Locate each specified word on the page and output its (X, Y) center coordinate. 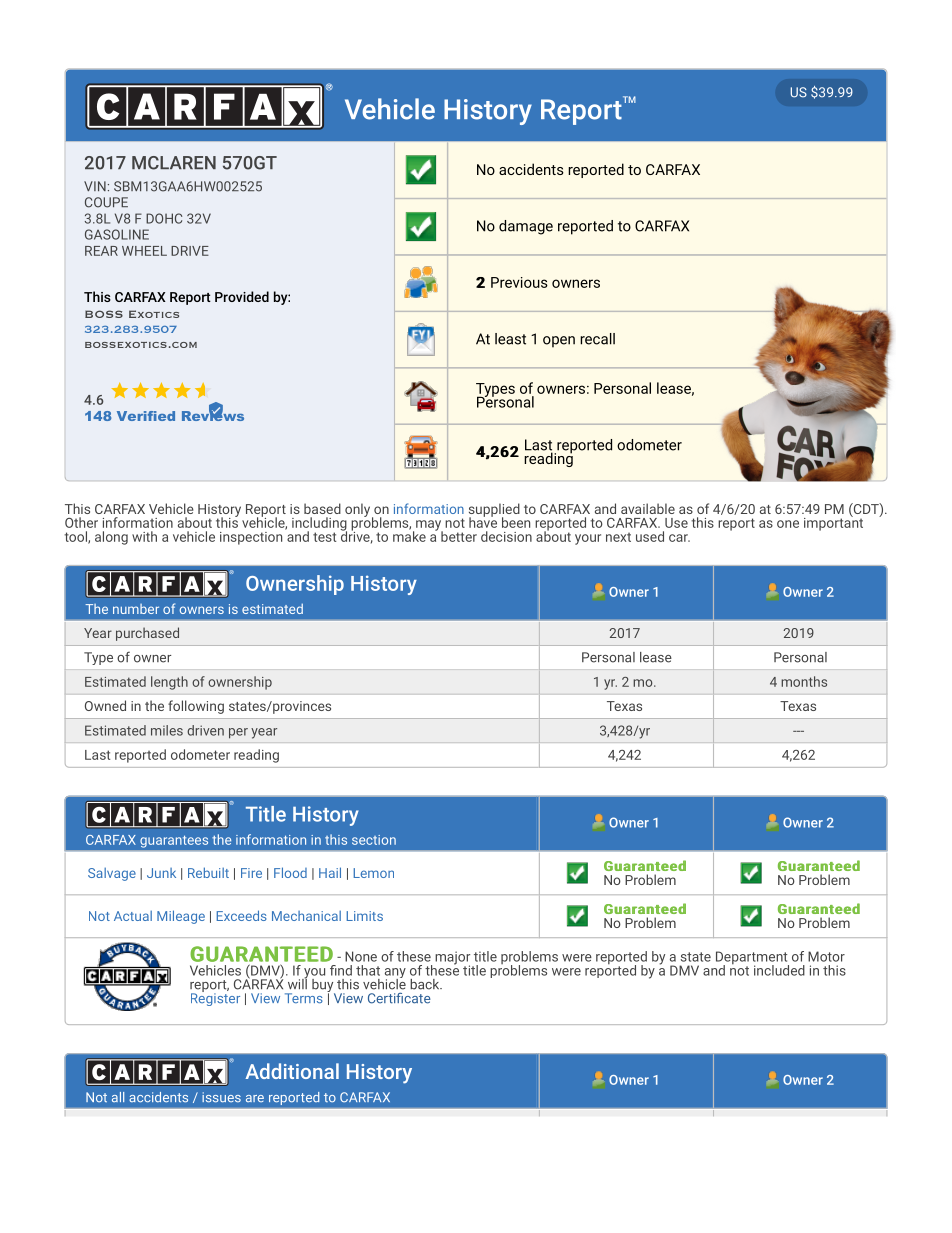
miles (167, 730)
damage (526, 227)
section (374, 840)
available (648, 508)
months (804, 681)
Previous (519, 282)
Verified (146, 416)
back (426, 984)
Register (215, 998)
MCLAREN (174, 163)
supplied (494, 511)
